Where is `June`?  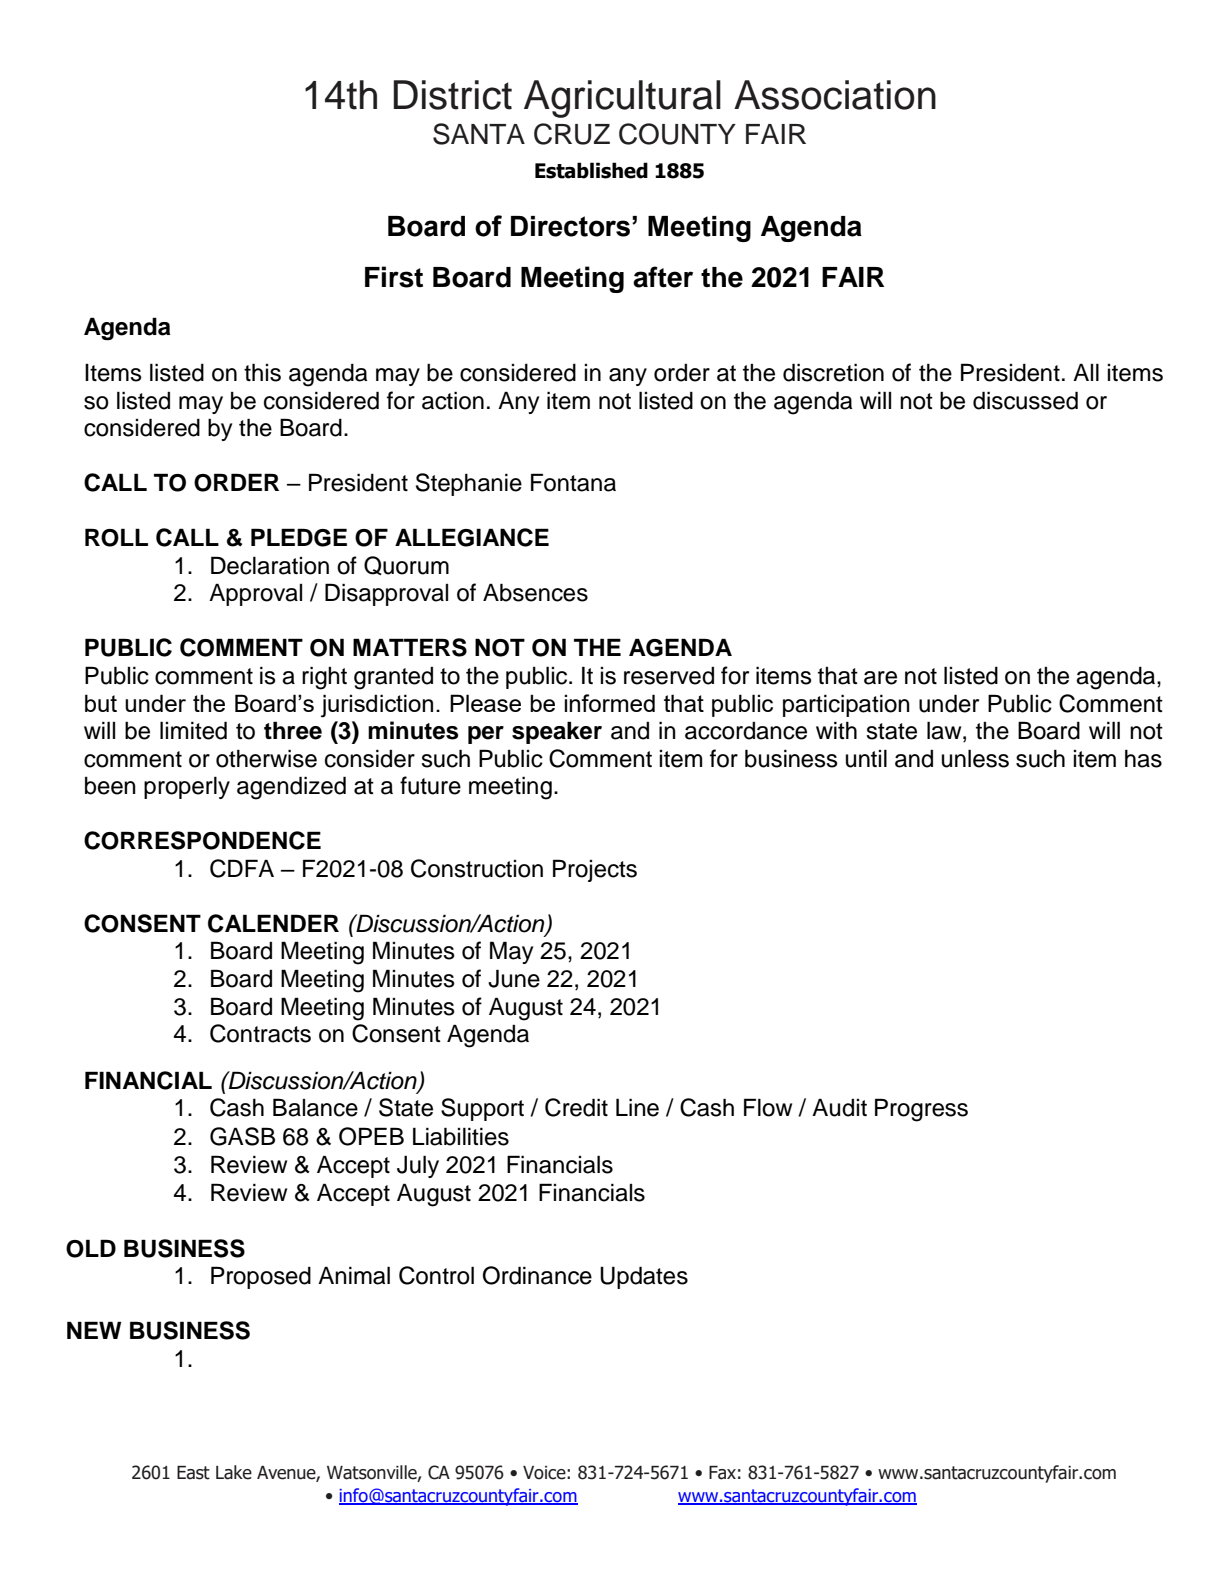 June is located at coordinates (514, 978).
